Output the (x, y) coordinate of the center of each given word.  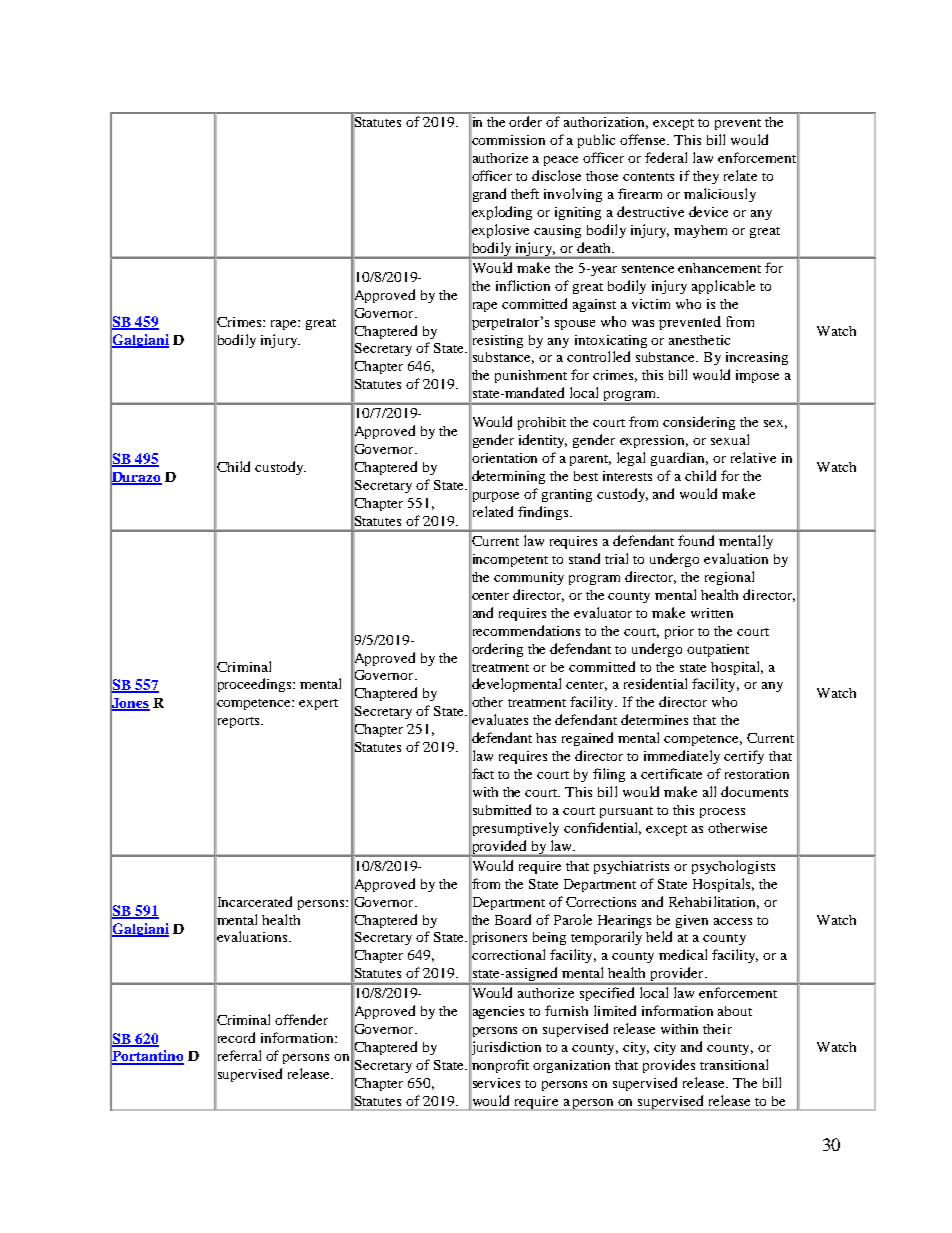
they (706, 177)
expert (318, 704)
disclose (556, 175)
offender (301, 1019)
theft (525, 193)
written (712, 613)
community (529, 578)
